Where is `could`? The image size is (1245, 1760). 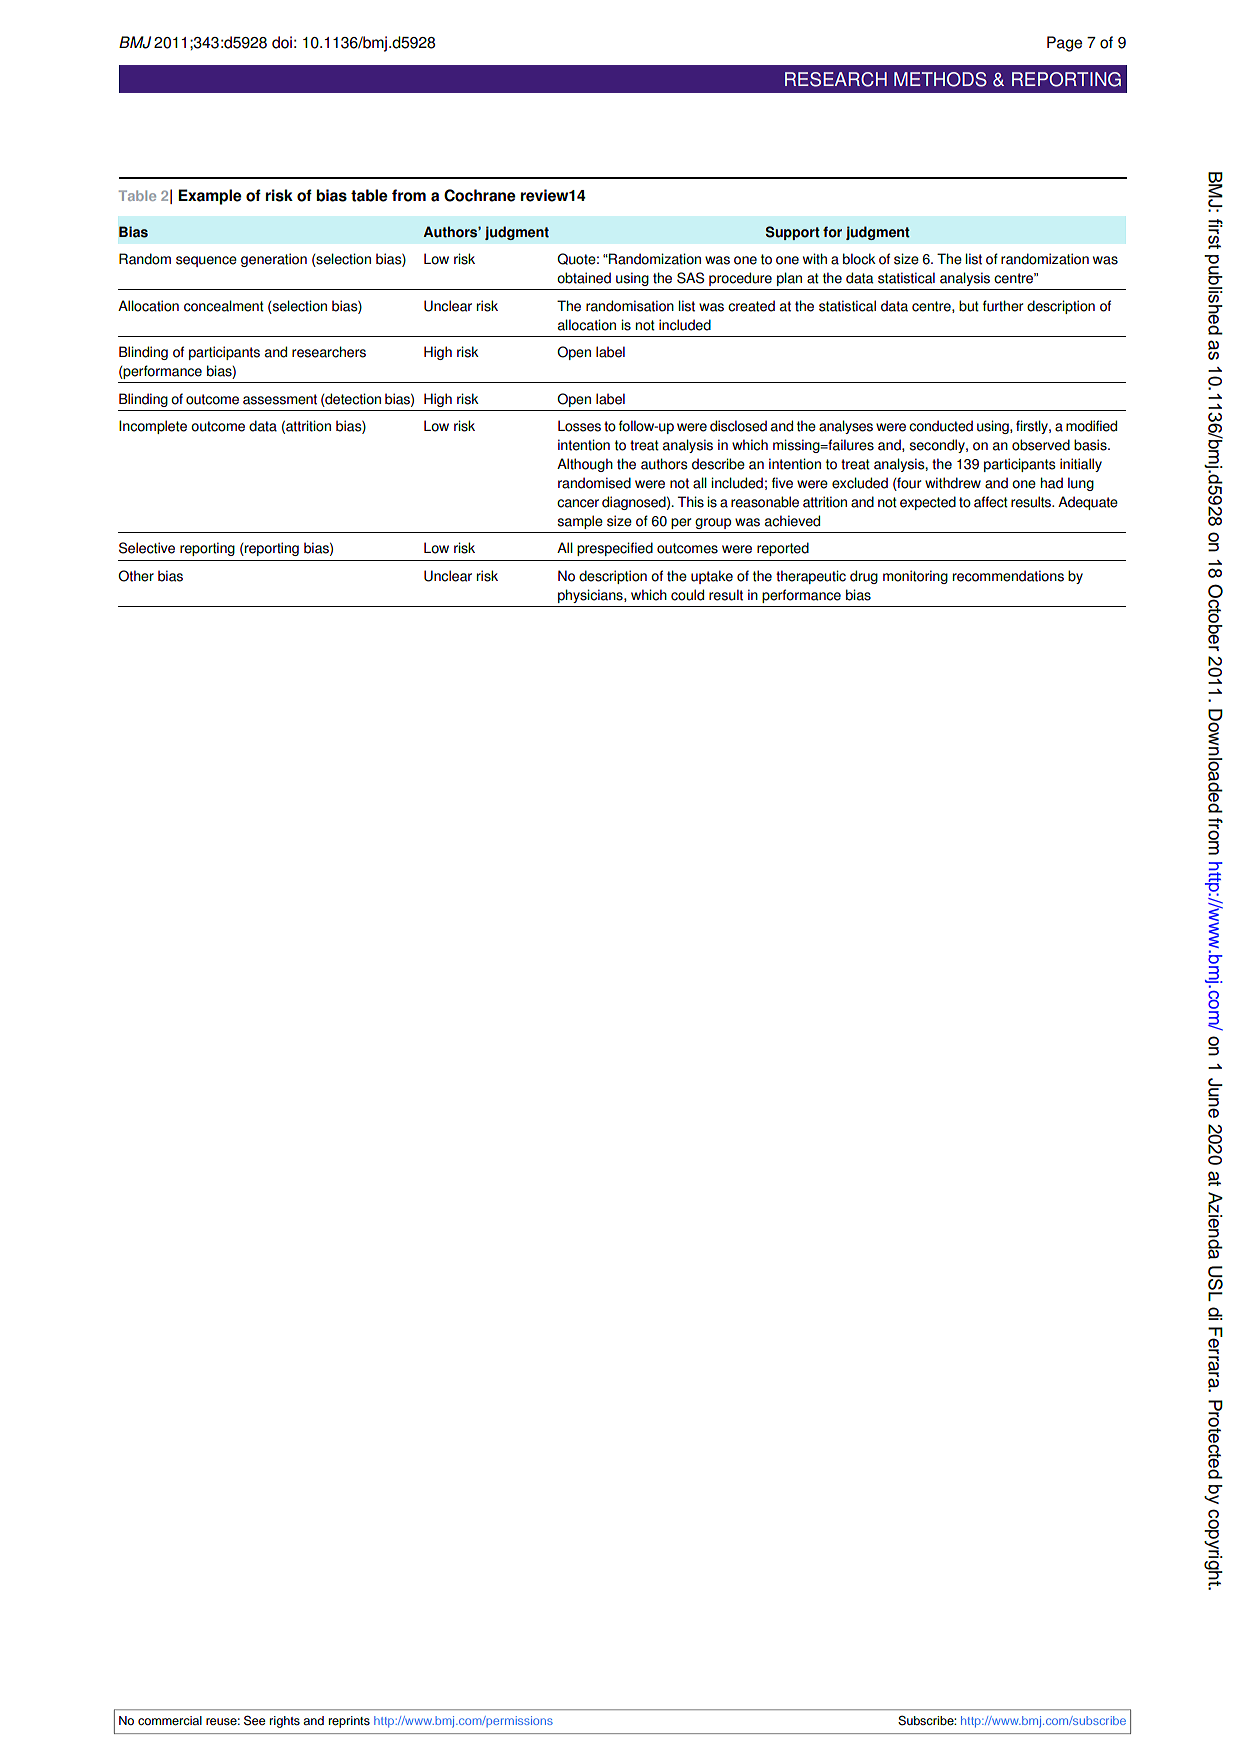
could is located at coordinates (687, 595).
